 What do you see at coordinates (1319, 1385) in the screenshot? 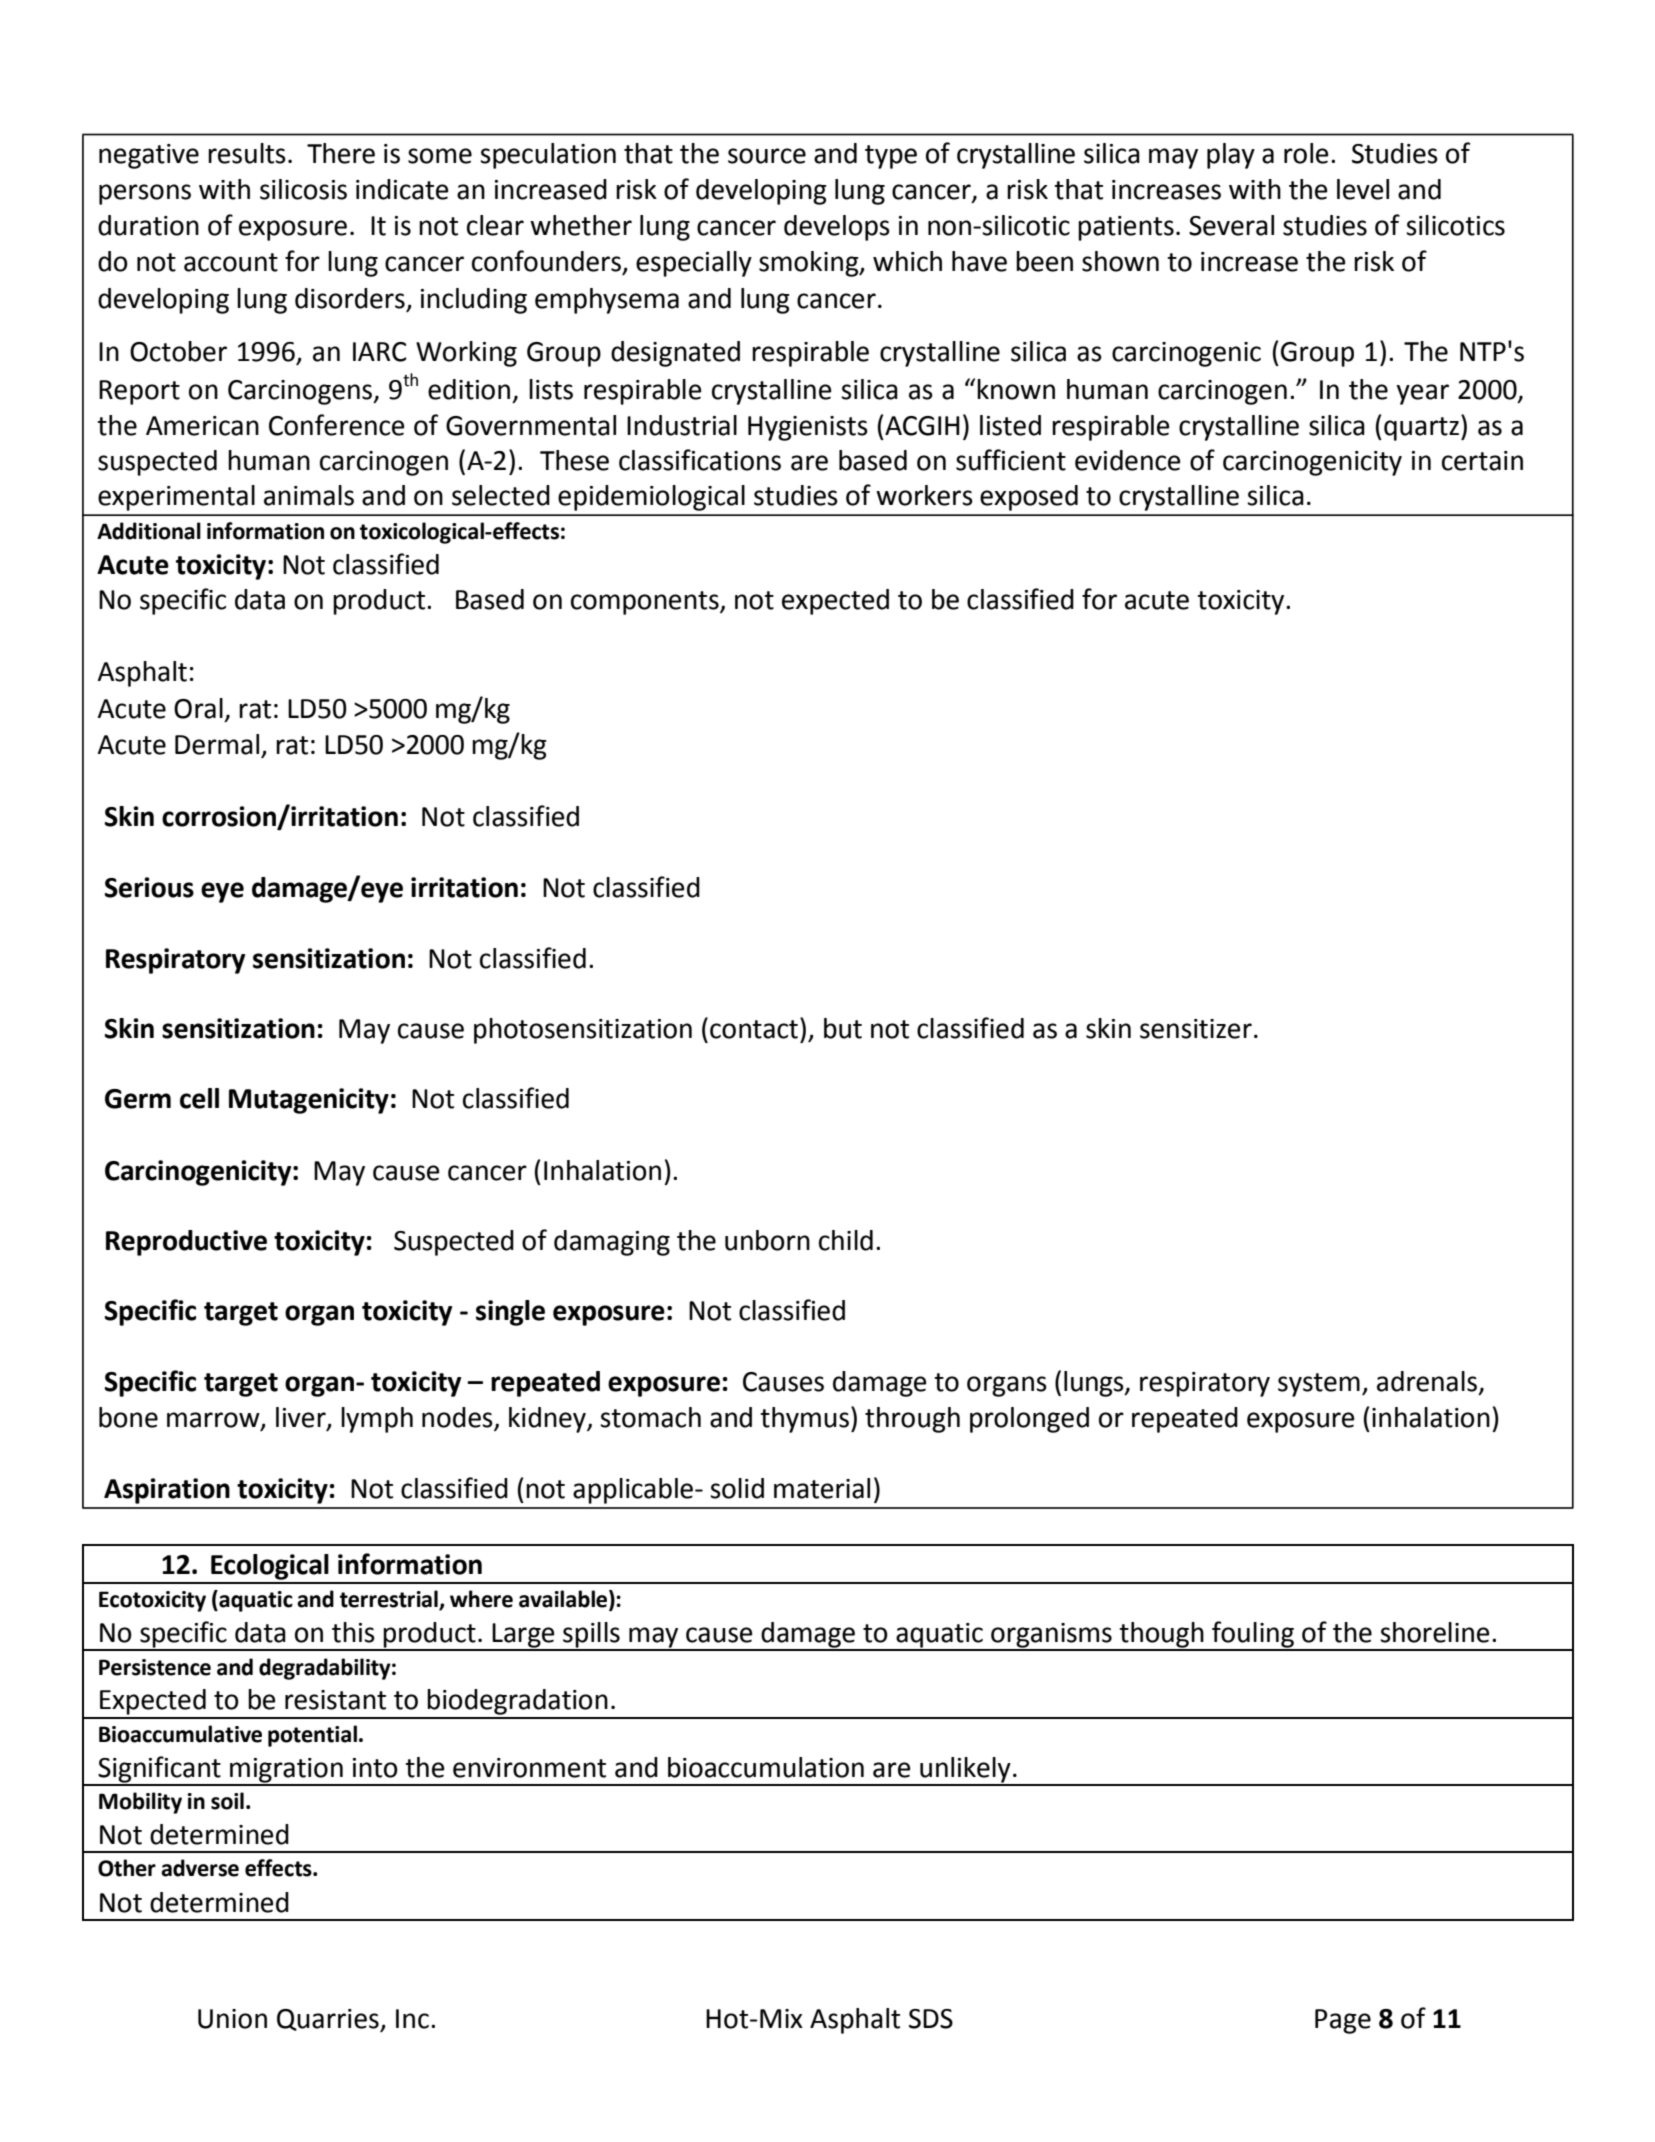
I see `system` at bounding box center [1319, 1385].
